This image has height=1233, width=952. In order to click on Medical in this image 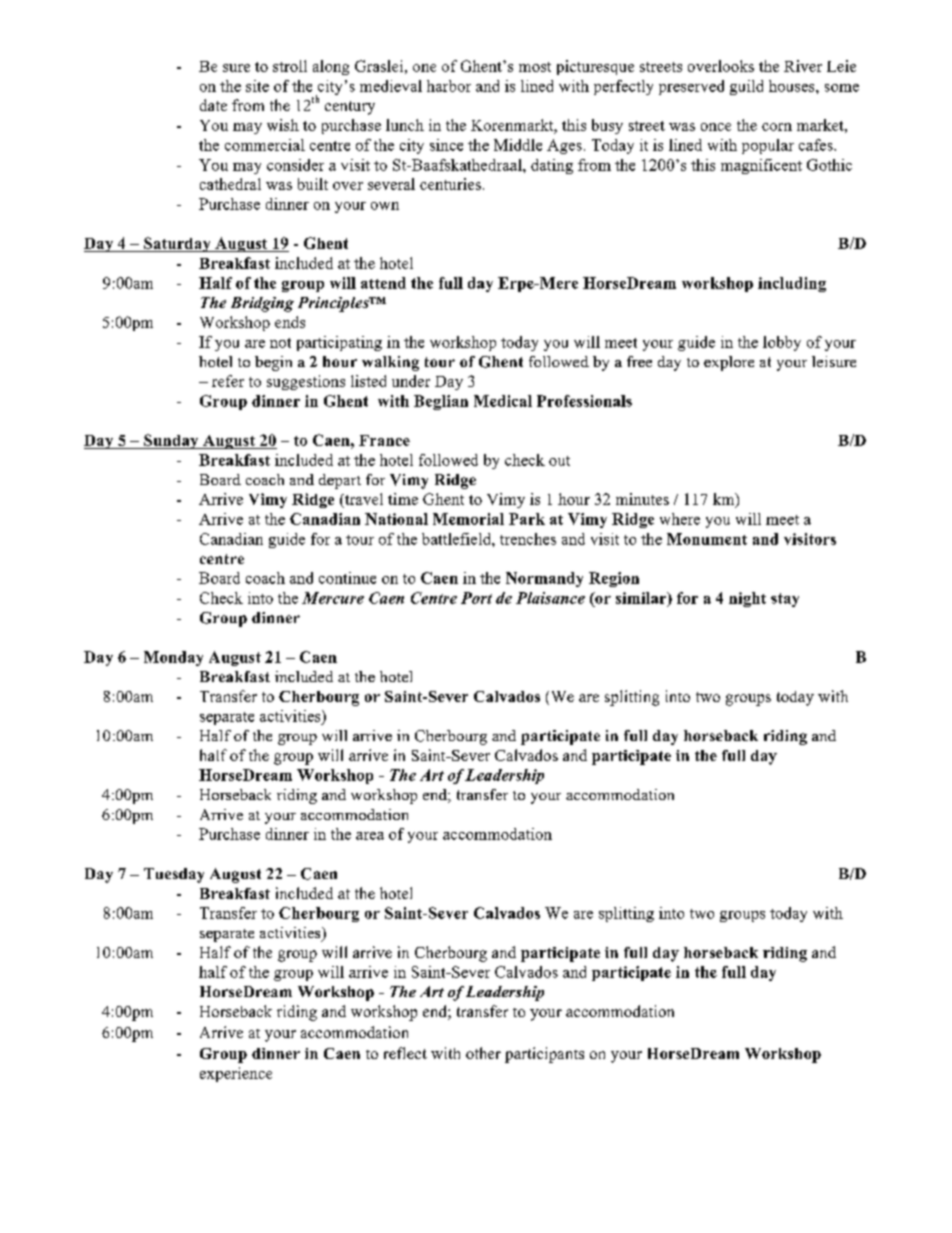, I will do `click(503, 401)`.
